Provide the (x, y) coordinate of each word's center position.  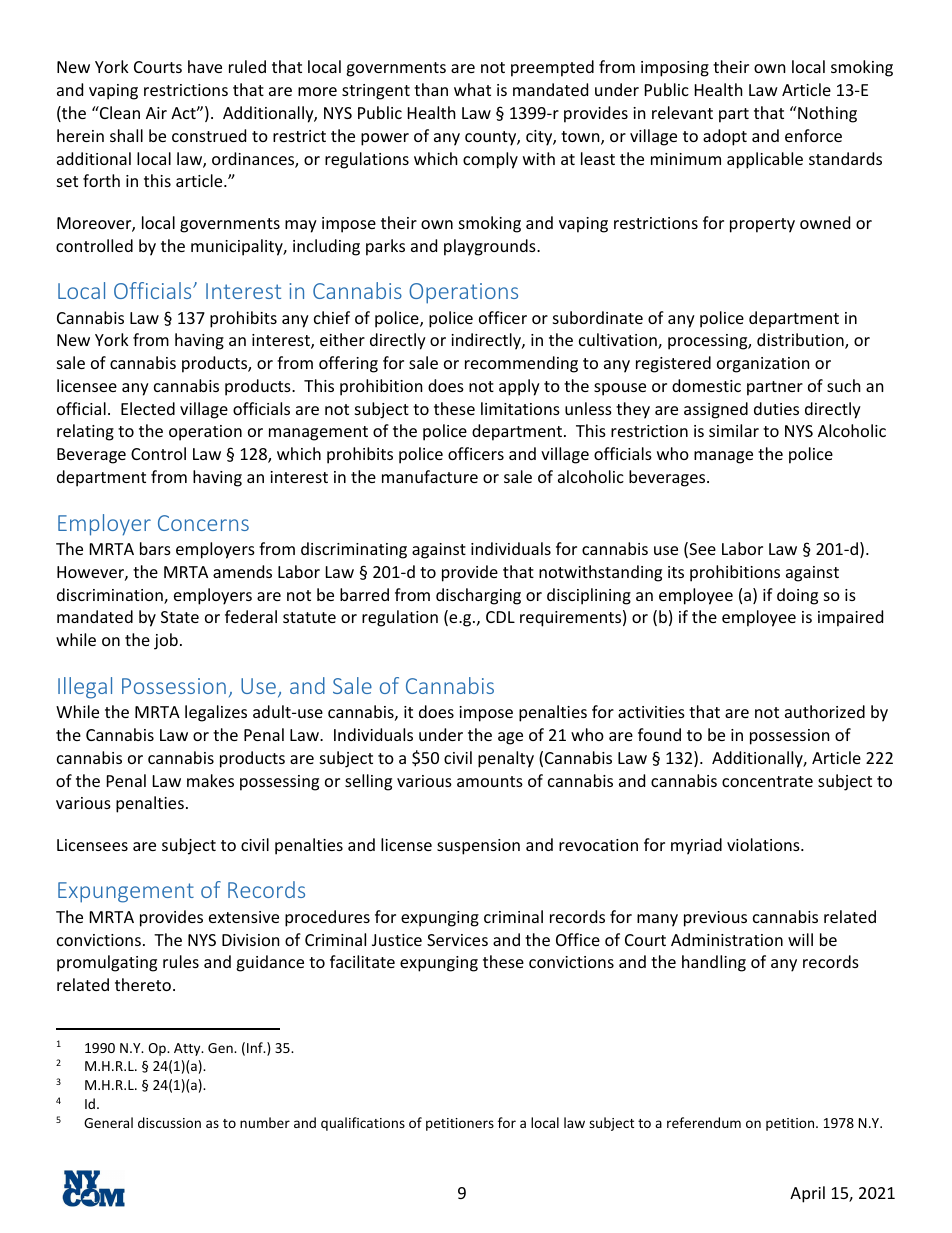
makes (210, 780)
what (472, 89)
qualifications (363, 1124)
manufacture (430, 476)
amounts (490, 781)
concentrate (767, 781)
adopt (725, 137)
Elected (148, 408)
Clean (119, 112)
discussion (169, 1122)
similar (734, 430)
